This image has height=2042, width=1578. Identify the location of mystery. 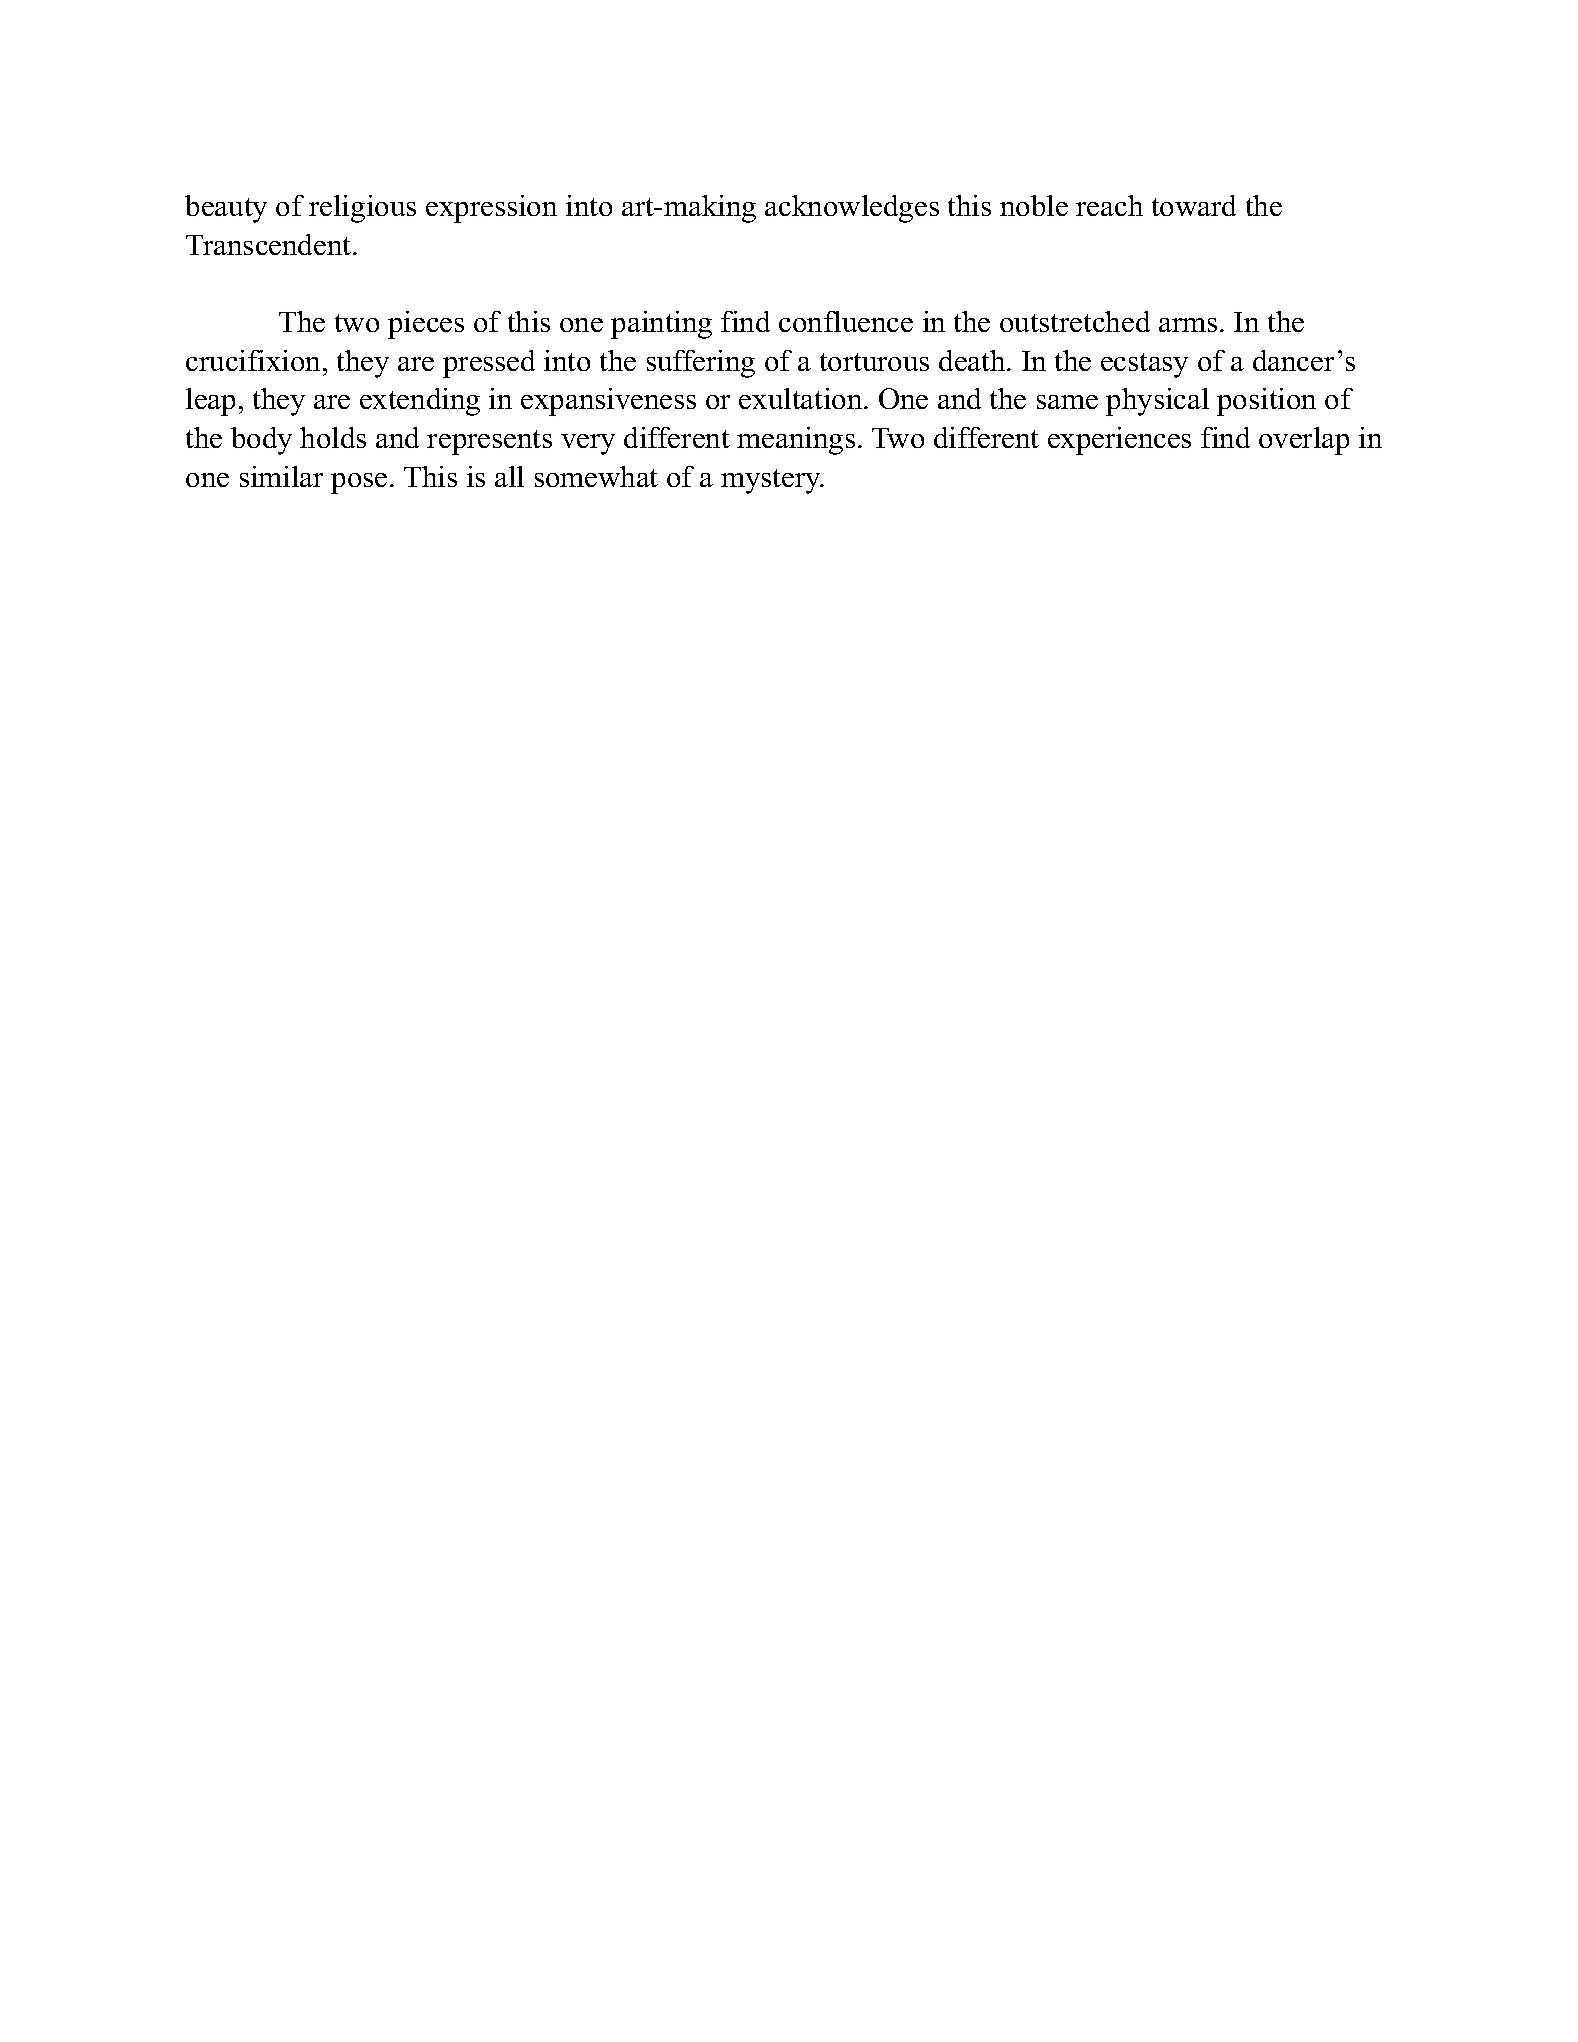
(772, 481).
